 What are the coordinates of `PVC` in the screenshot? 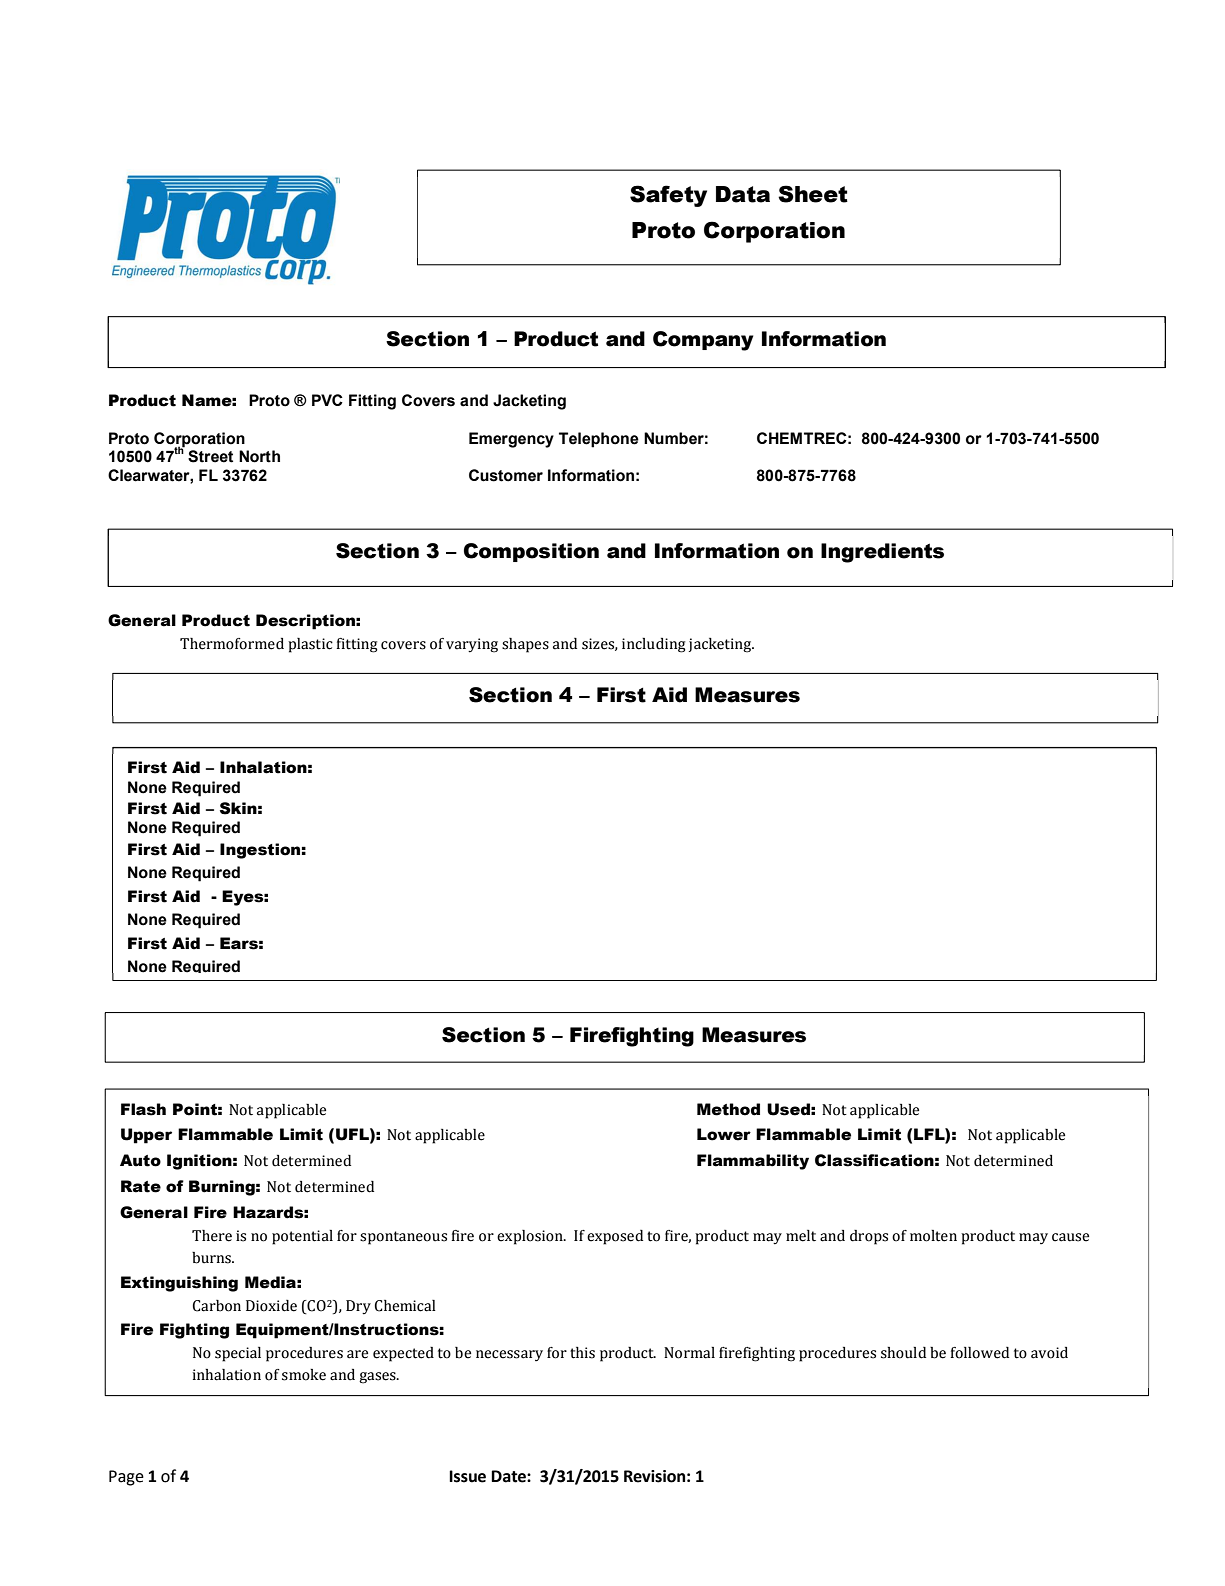 It's located at (327, 400).
